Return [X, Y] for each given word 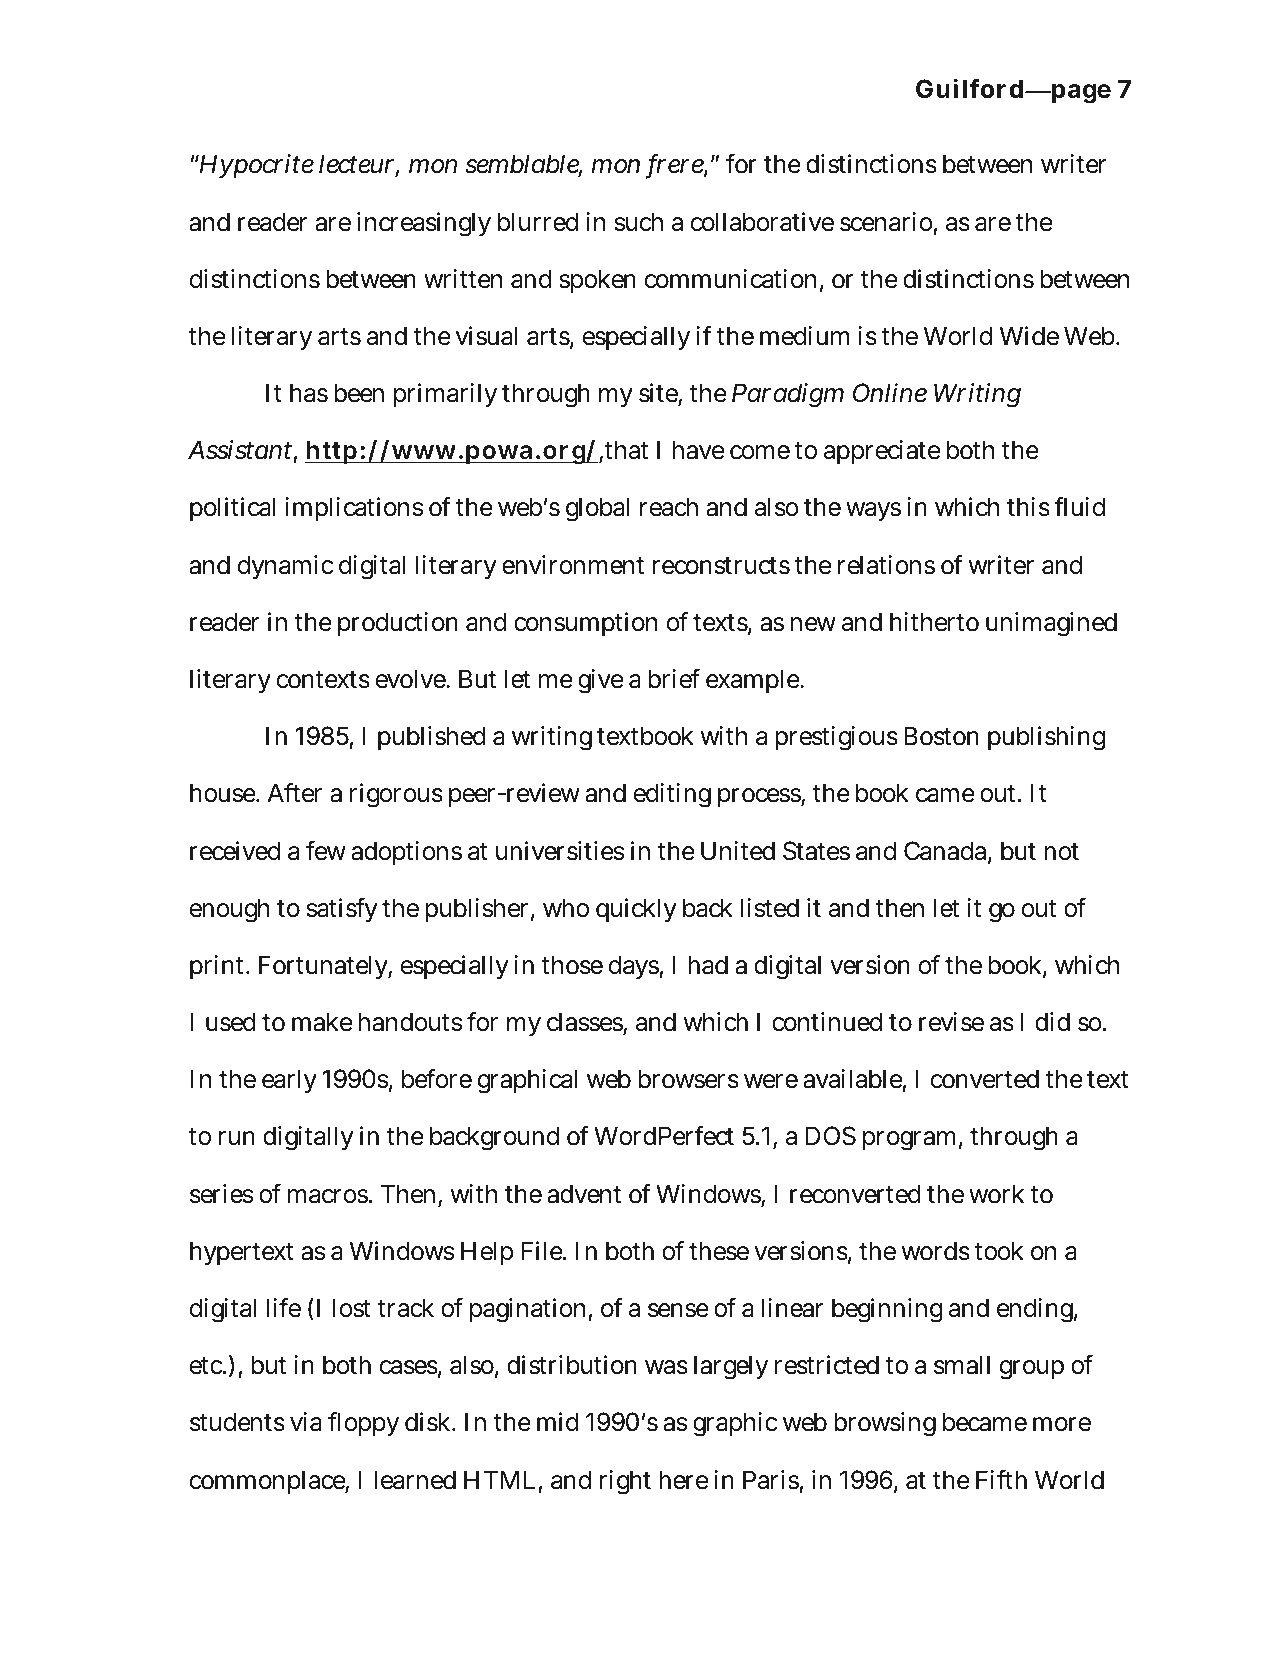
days [634, 967]
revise [951, 1022]
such [639, 222]
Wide [1029, 336]
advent [584, 1194]
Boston [941, 736]
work [996, 1194]
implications [354, 509]
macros [328, 1196]
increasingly [424, 224]
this [1028, 507]
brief [674, 679]
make [322, 1022]
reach [669, 507]
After [295, 793]
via [306, 1422]
